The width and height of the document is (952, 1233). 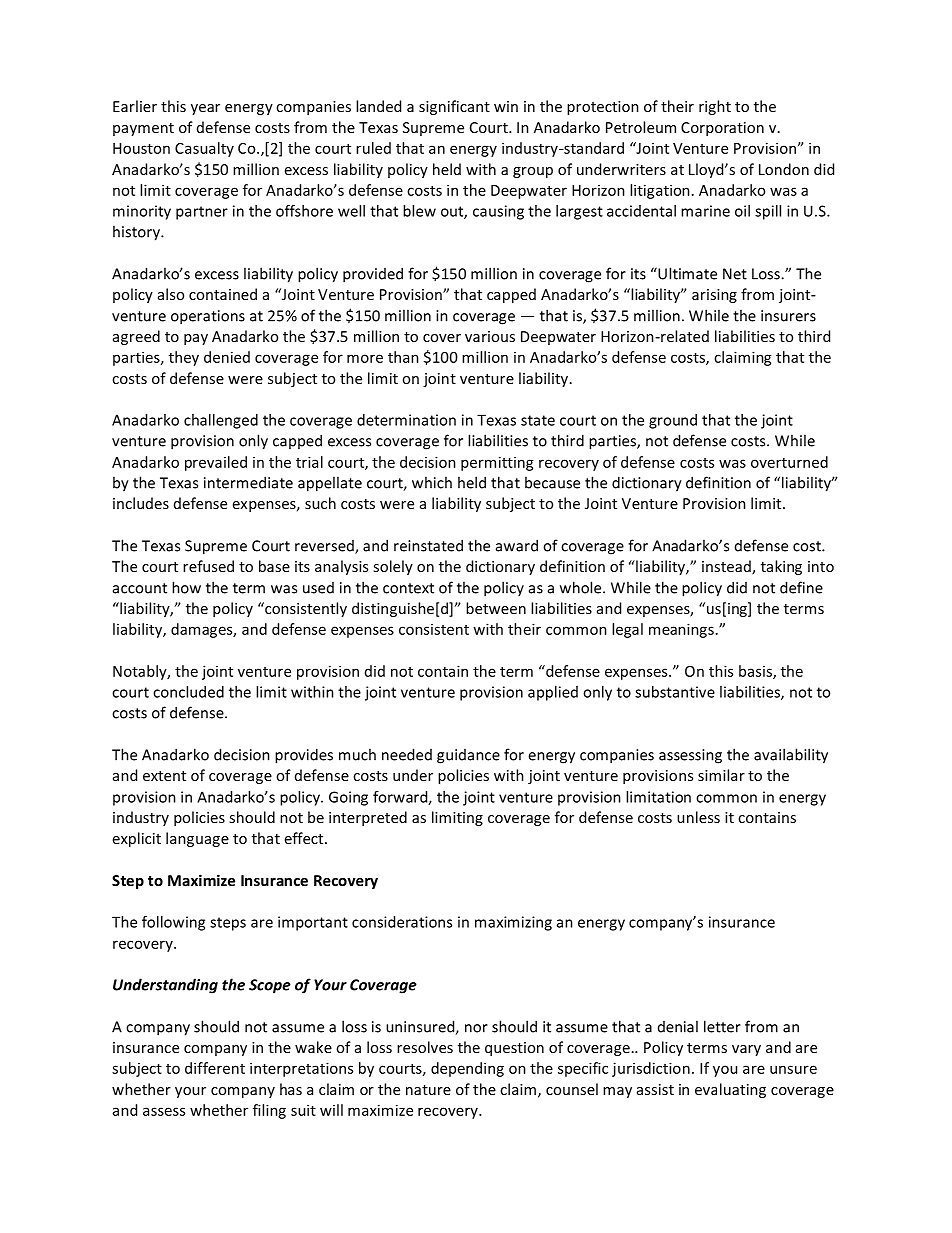 What do you see at coordinates (730, 1090) in the document?
I see `evaluating` at bounding box center [730, 1090].
